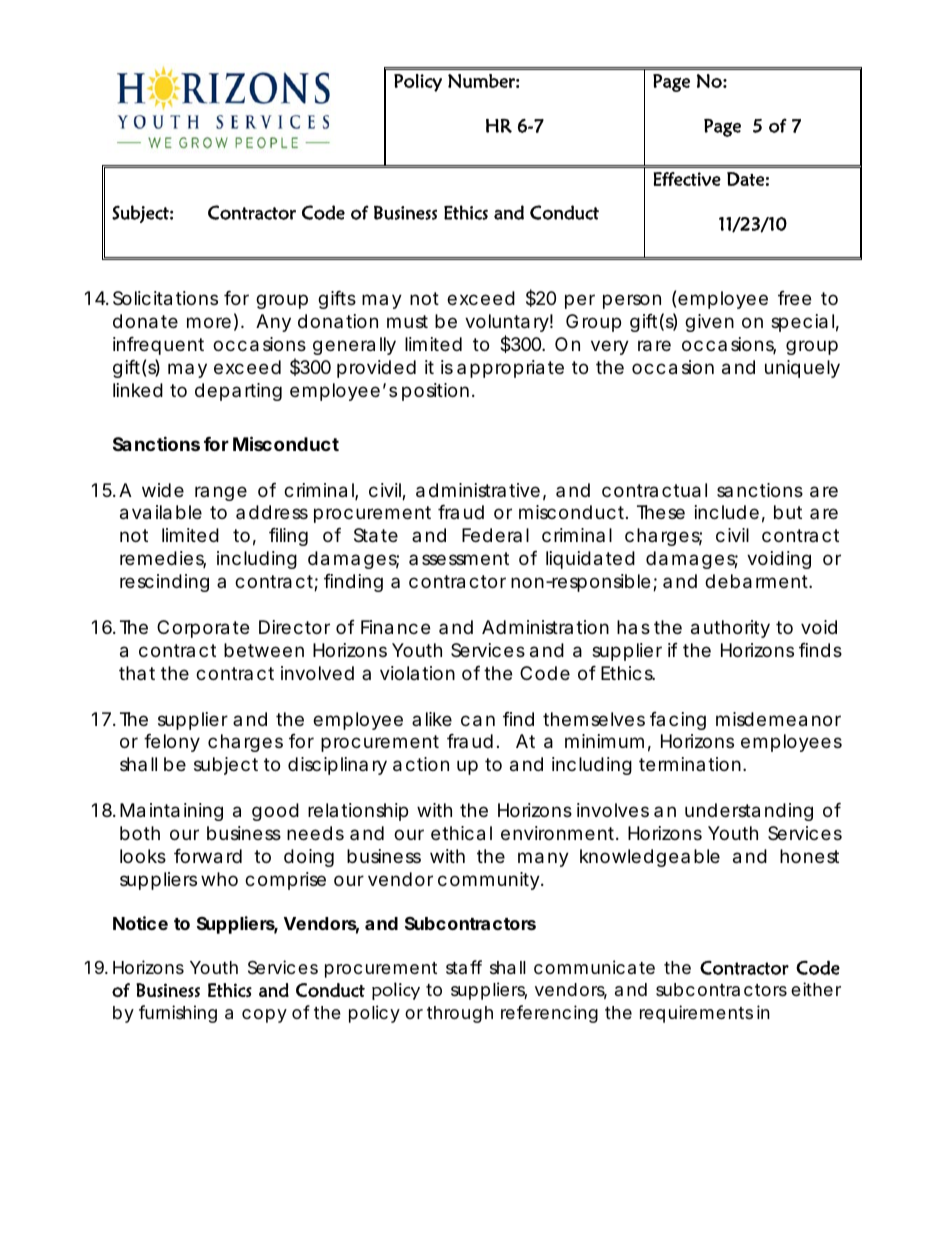  I want to click on Corporate, so click(203, 629).
